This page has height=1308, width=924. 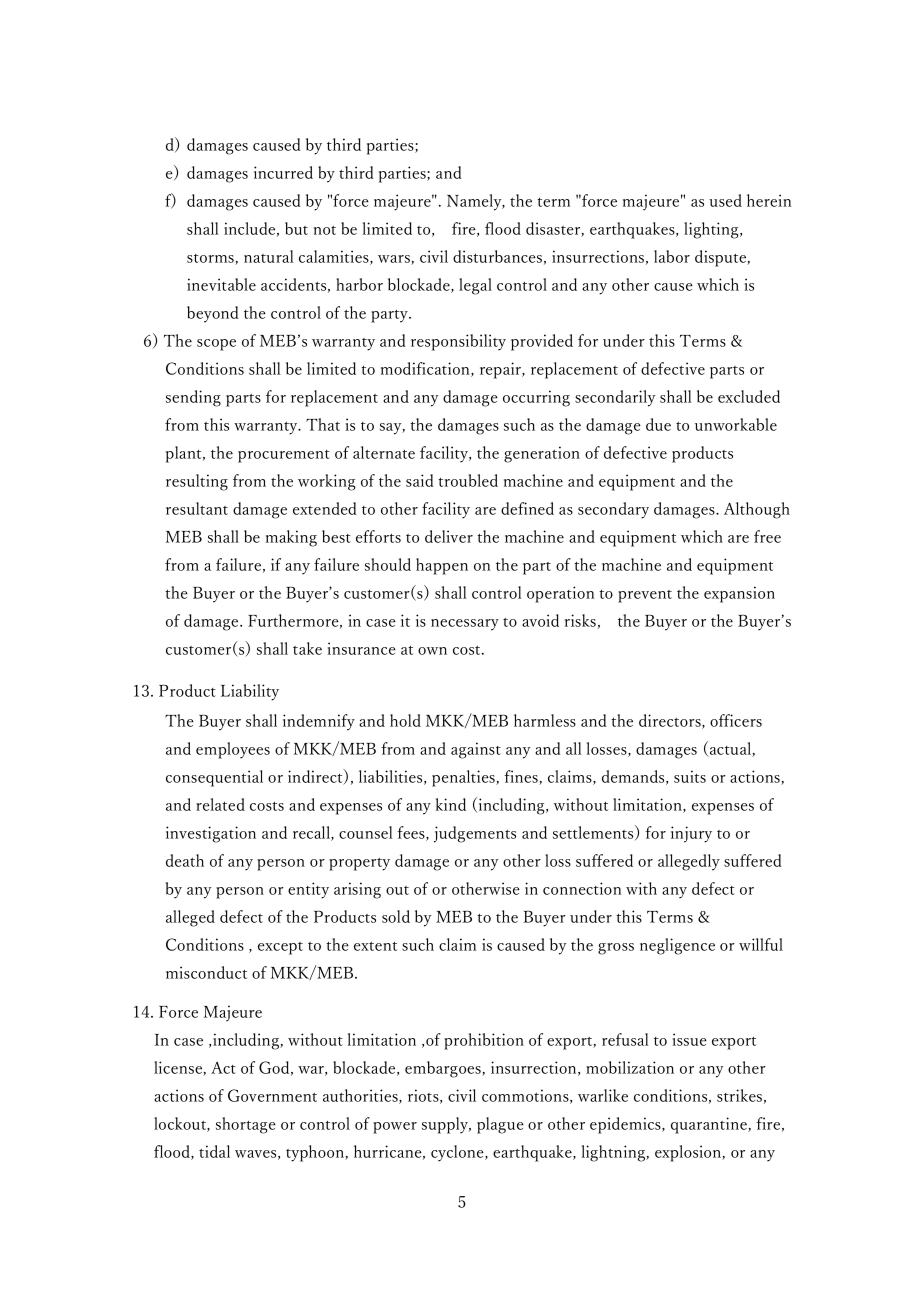 I want to click on herein, so click(x=769, y=200).
